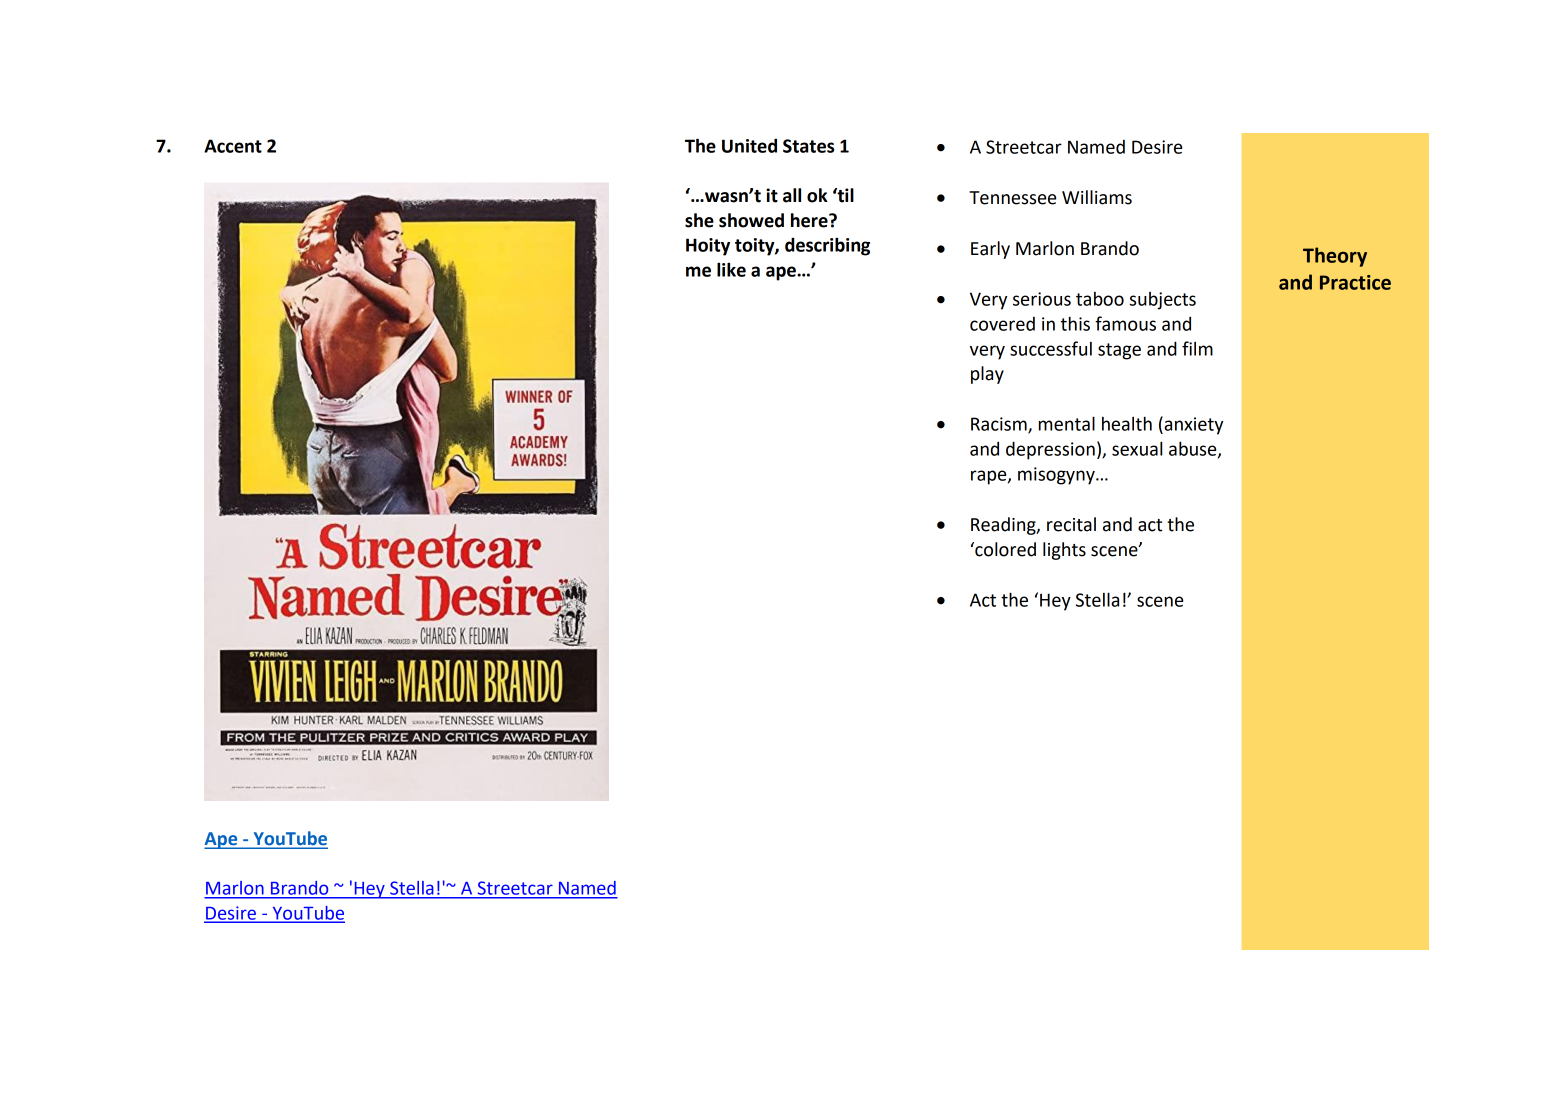 The width and height of the screenshot is (1555, 1100). I want to click on film, so click(1197, 348).
